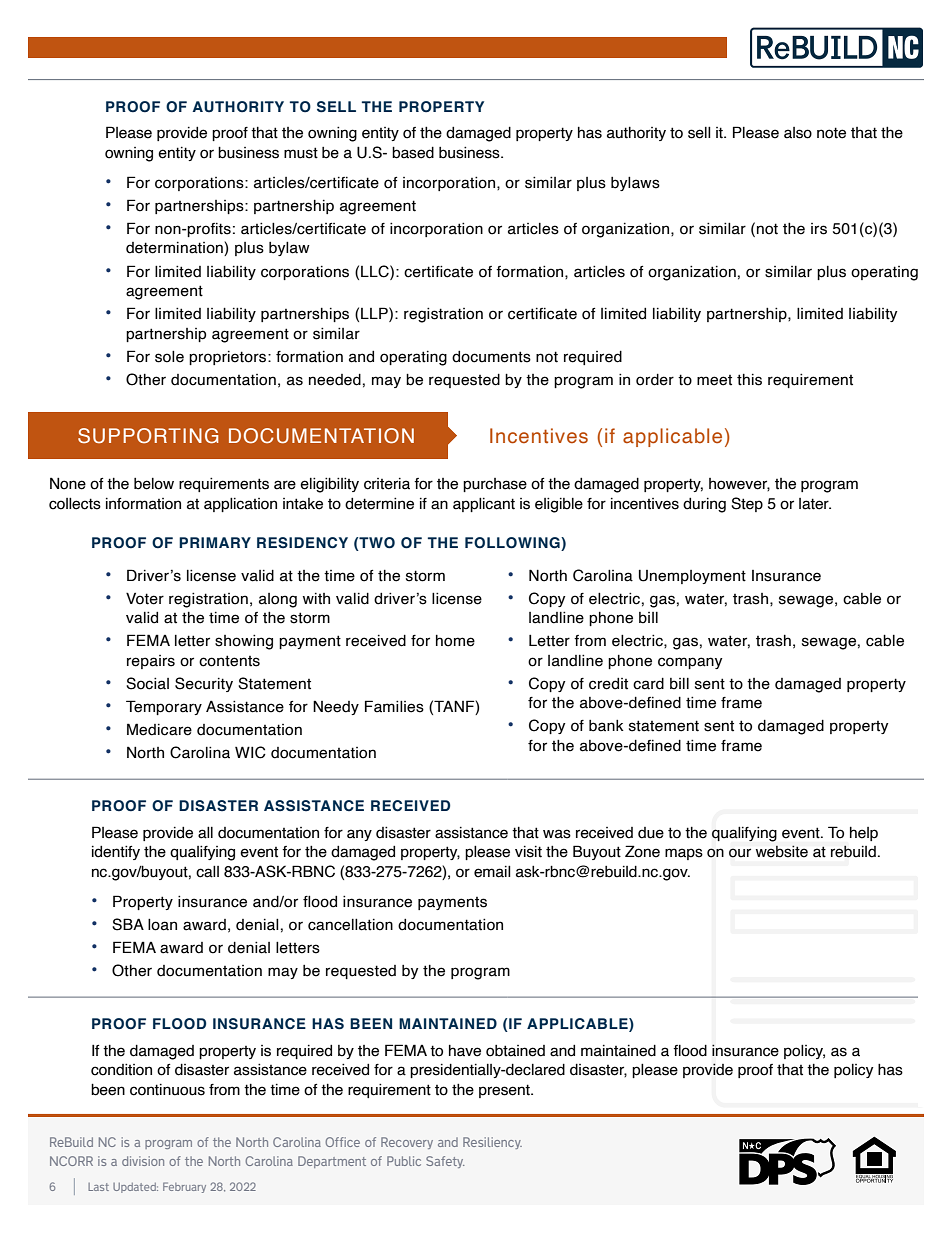 Image resolution: width=952 pixels, height=1233 pixels. I want to click on Social, so click(147, 683).
